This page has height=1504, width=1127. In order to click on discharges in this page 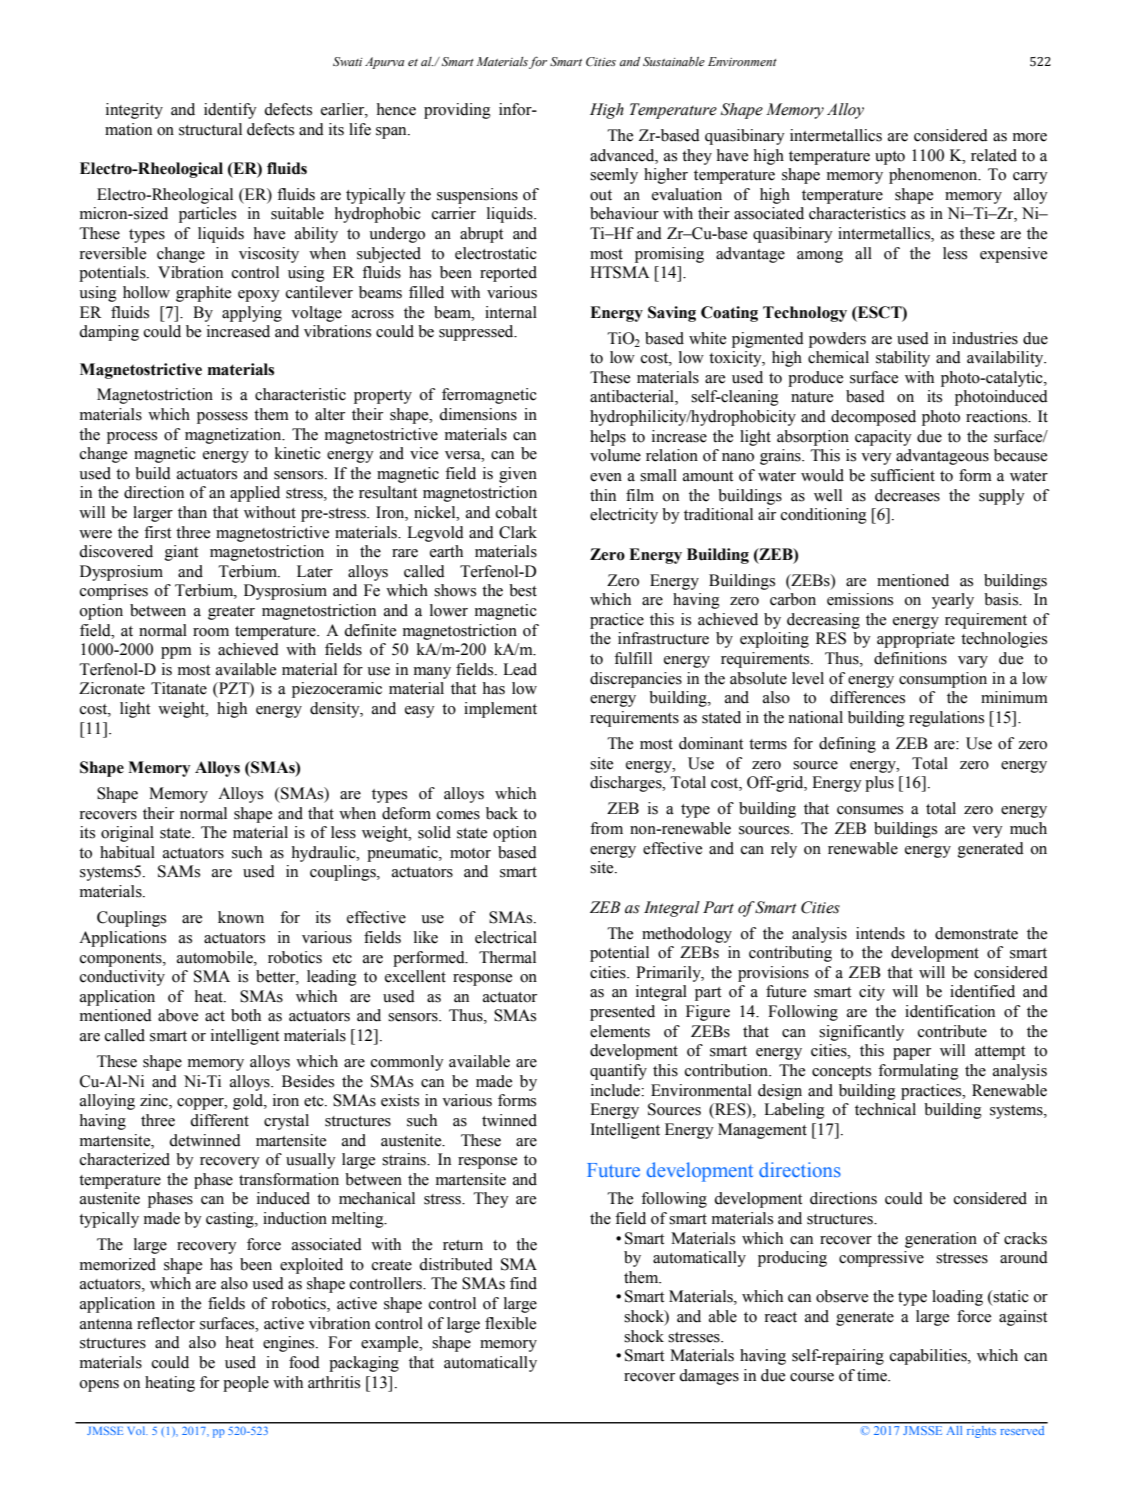, I will do `click(627, 784)`.
